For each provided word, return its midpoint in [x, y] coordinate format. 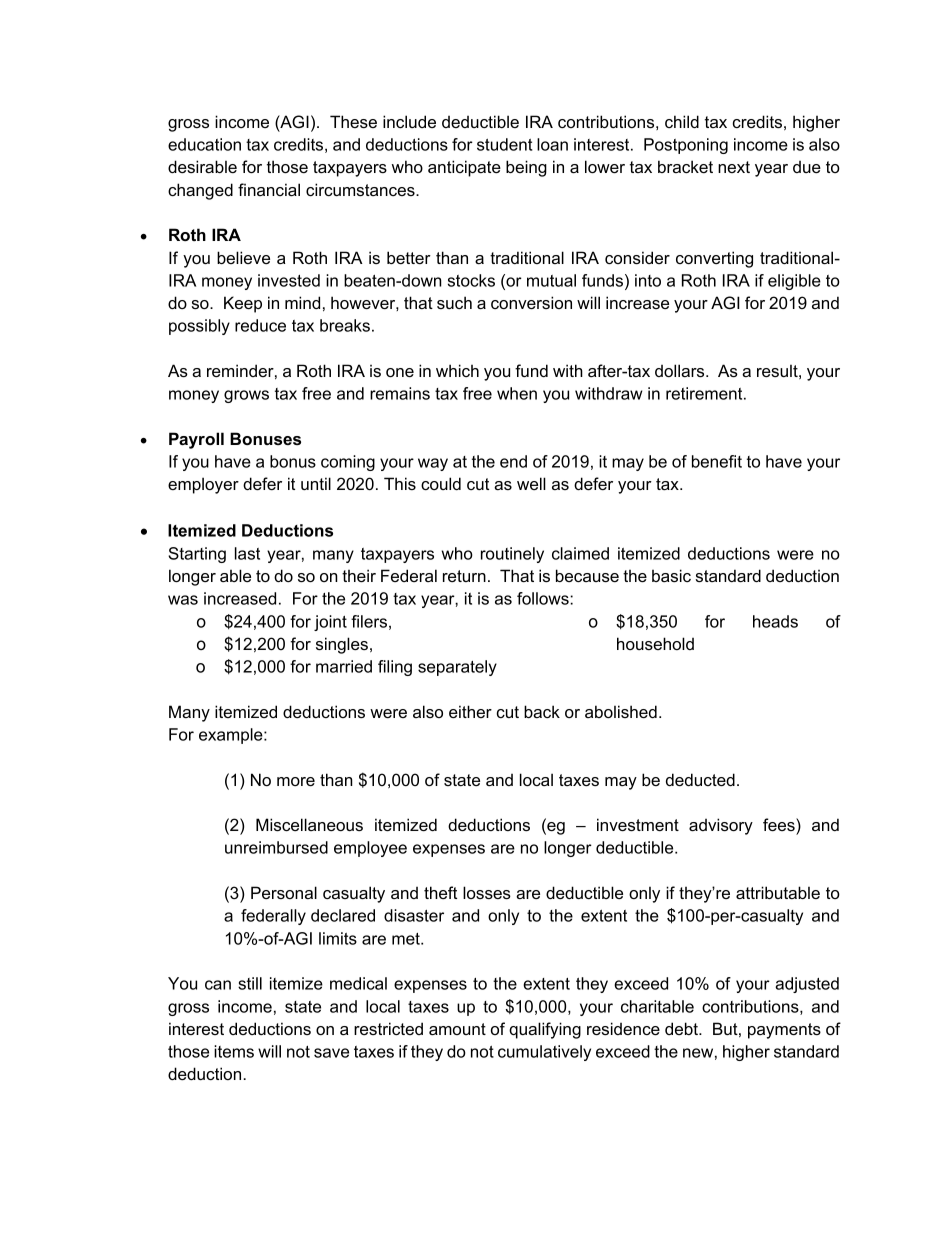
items [234, 1051]
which [457, 370]
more [296, 781]
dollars [681, 370]
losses [487, 892]
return [464, 576]
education [204, 144]
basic [671, 575]
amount [457, 1029]
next [734, 167]
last [247, 553]
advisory [721, 826]
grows [246, 396]
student [504, 144]
